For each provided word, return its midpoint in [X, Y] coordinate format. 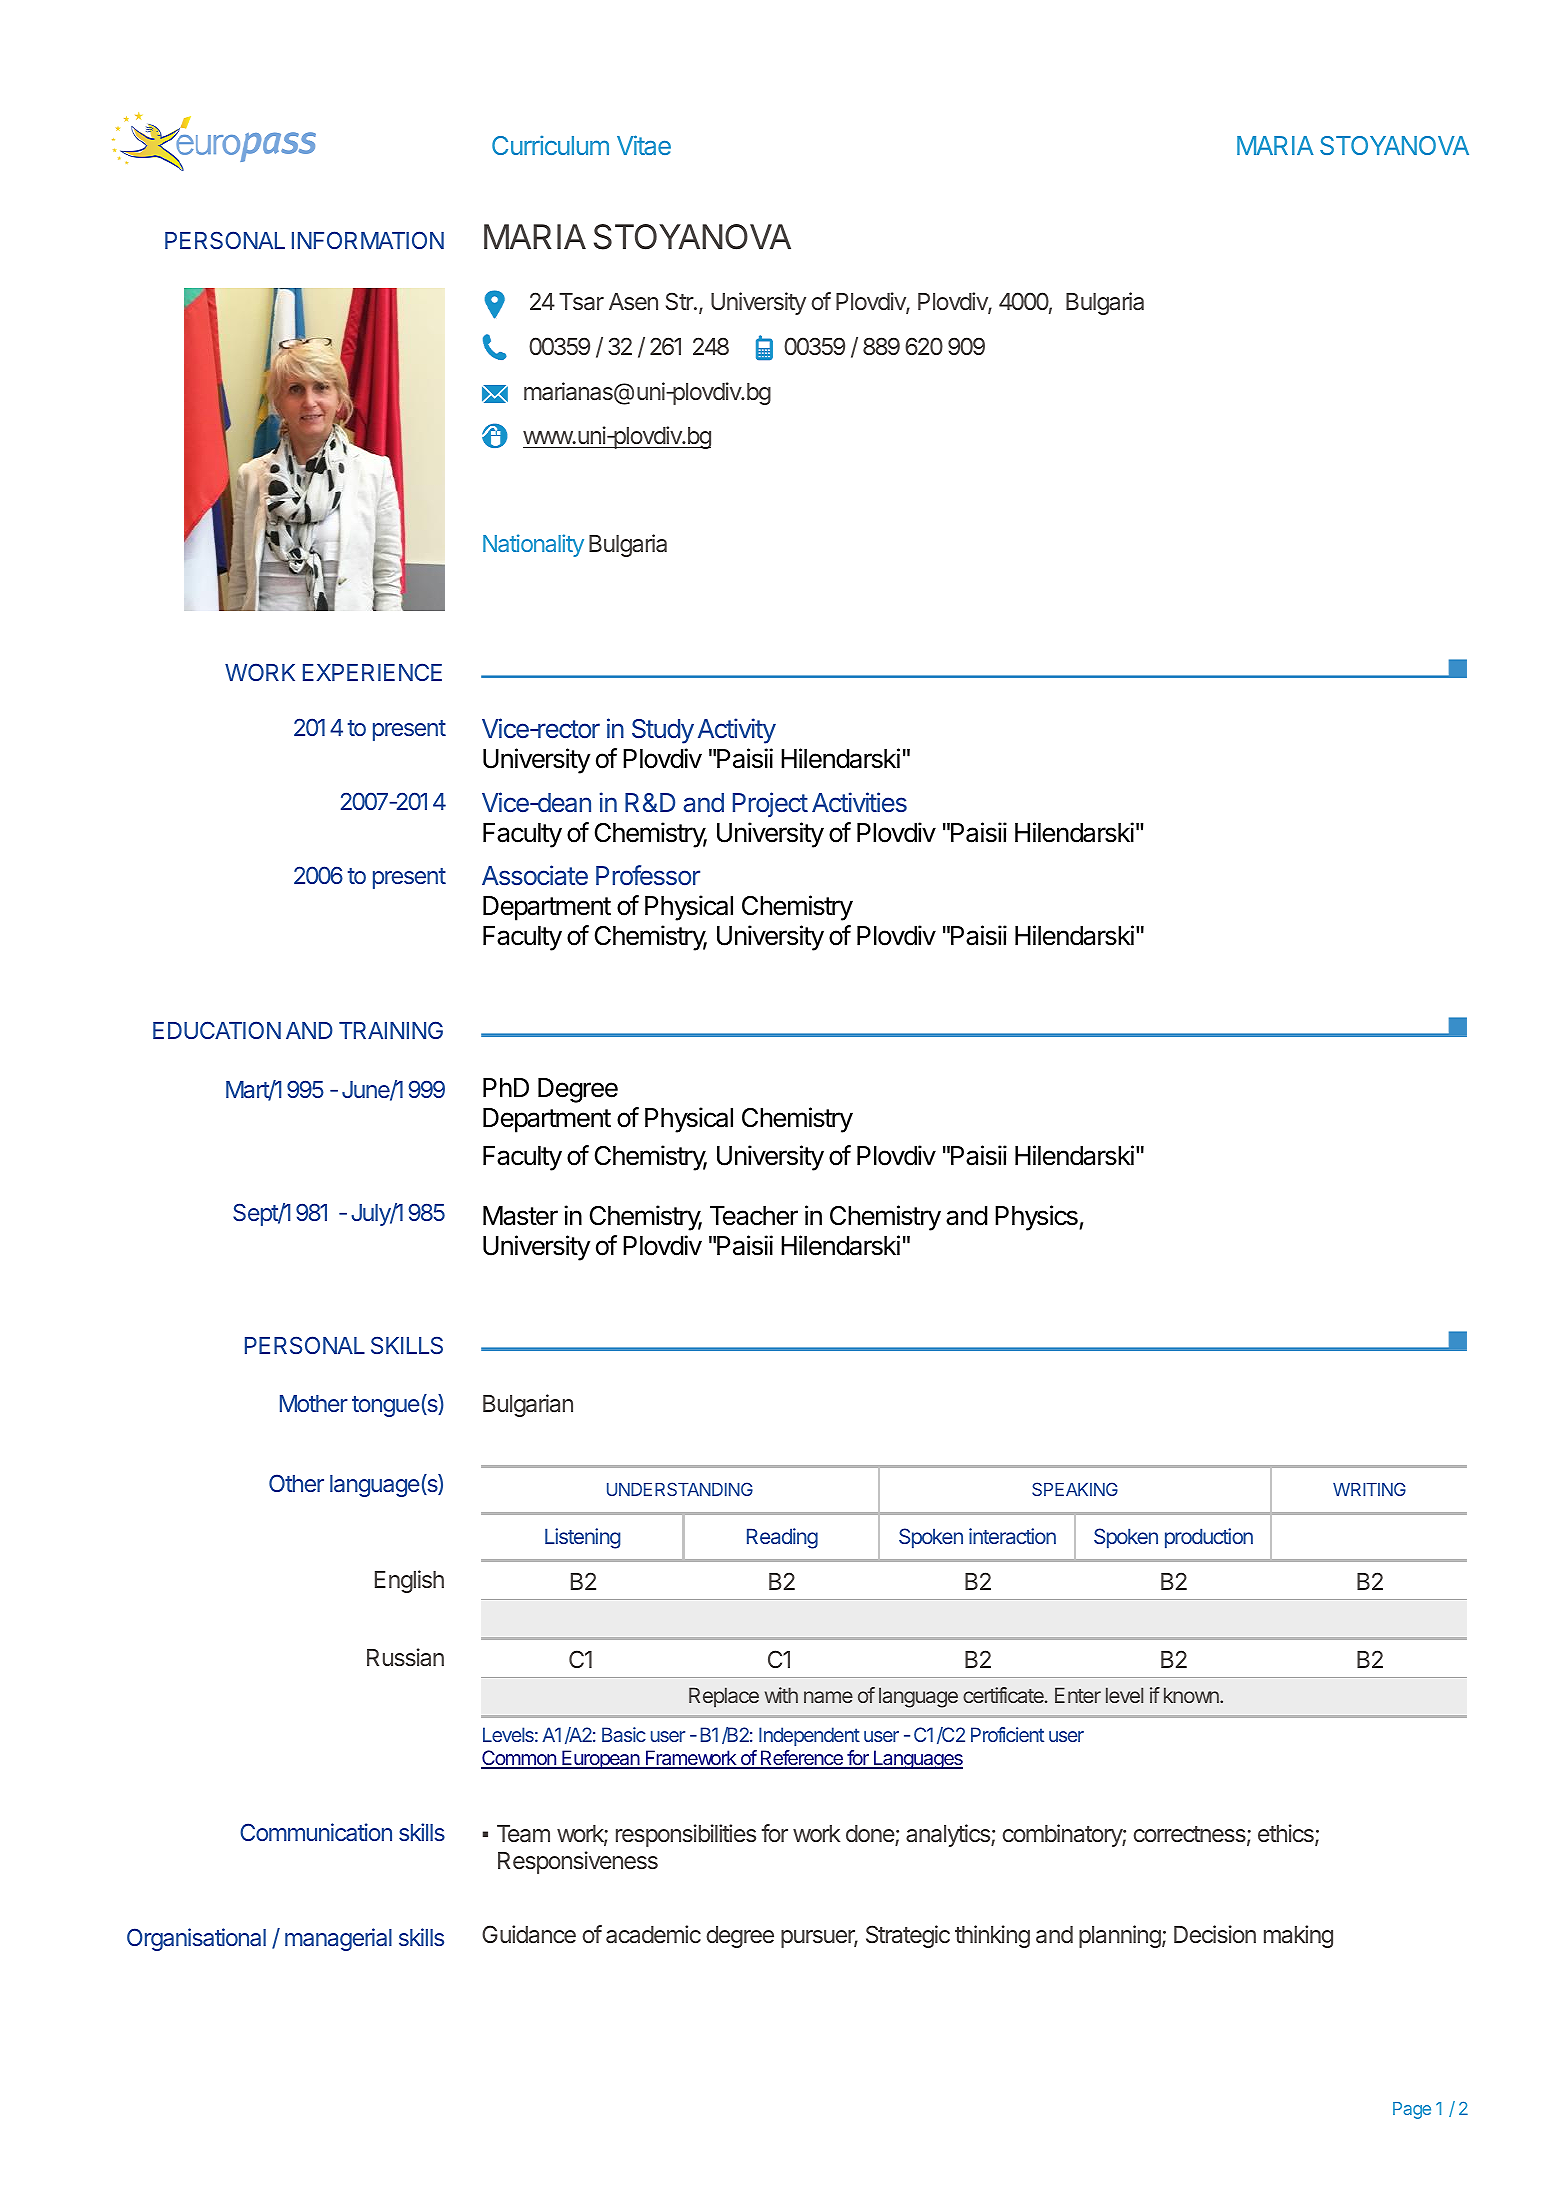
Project [770, 804]
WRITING [1369, 1489]
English [409, 1581]
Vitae [644, 145]
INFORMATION [368, 240]
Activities [859, 802]
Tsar [581, 302]
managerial [338, 1939]
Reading [782, 1538]
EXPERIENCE [372, 672]
